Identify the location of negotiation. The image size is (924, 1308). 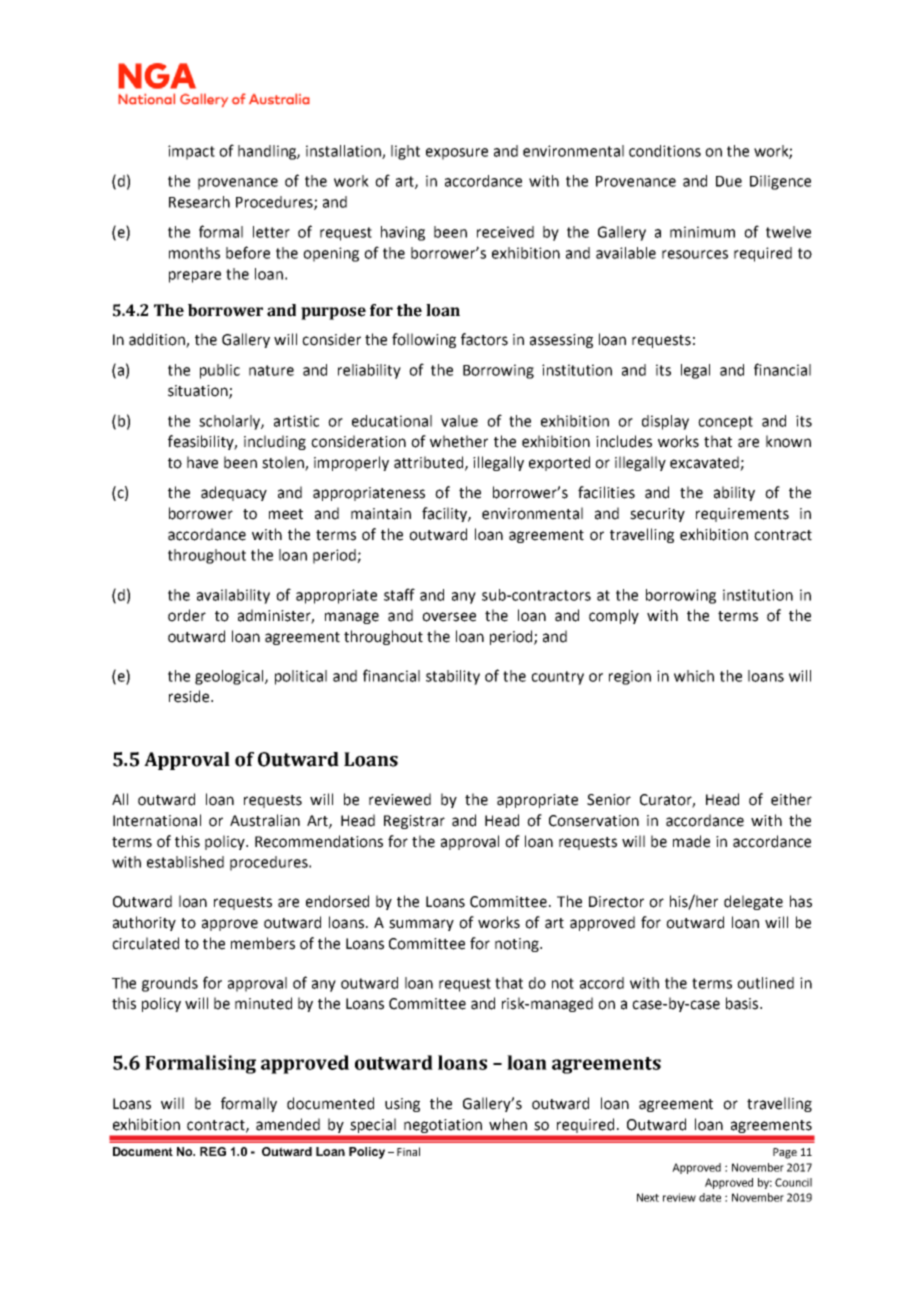
(443, 1126).
